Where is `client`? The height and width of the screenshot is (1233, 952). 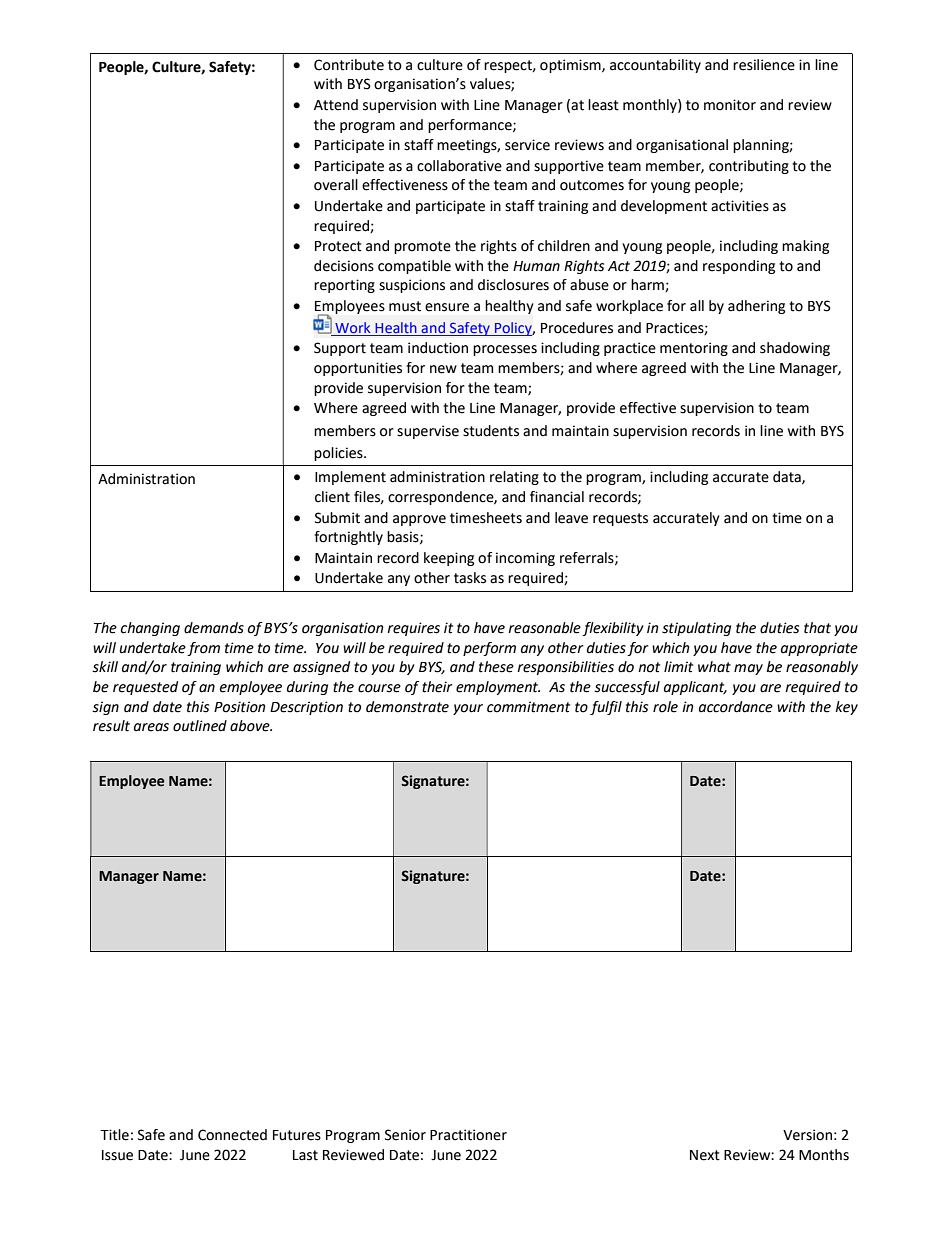 client is located at coordinates (332, 497).
